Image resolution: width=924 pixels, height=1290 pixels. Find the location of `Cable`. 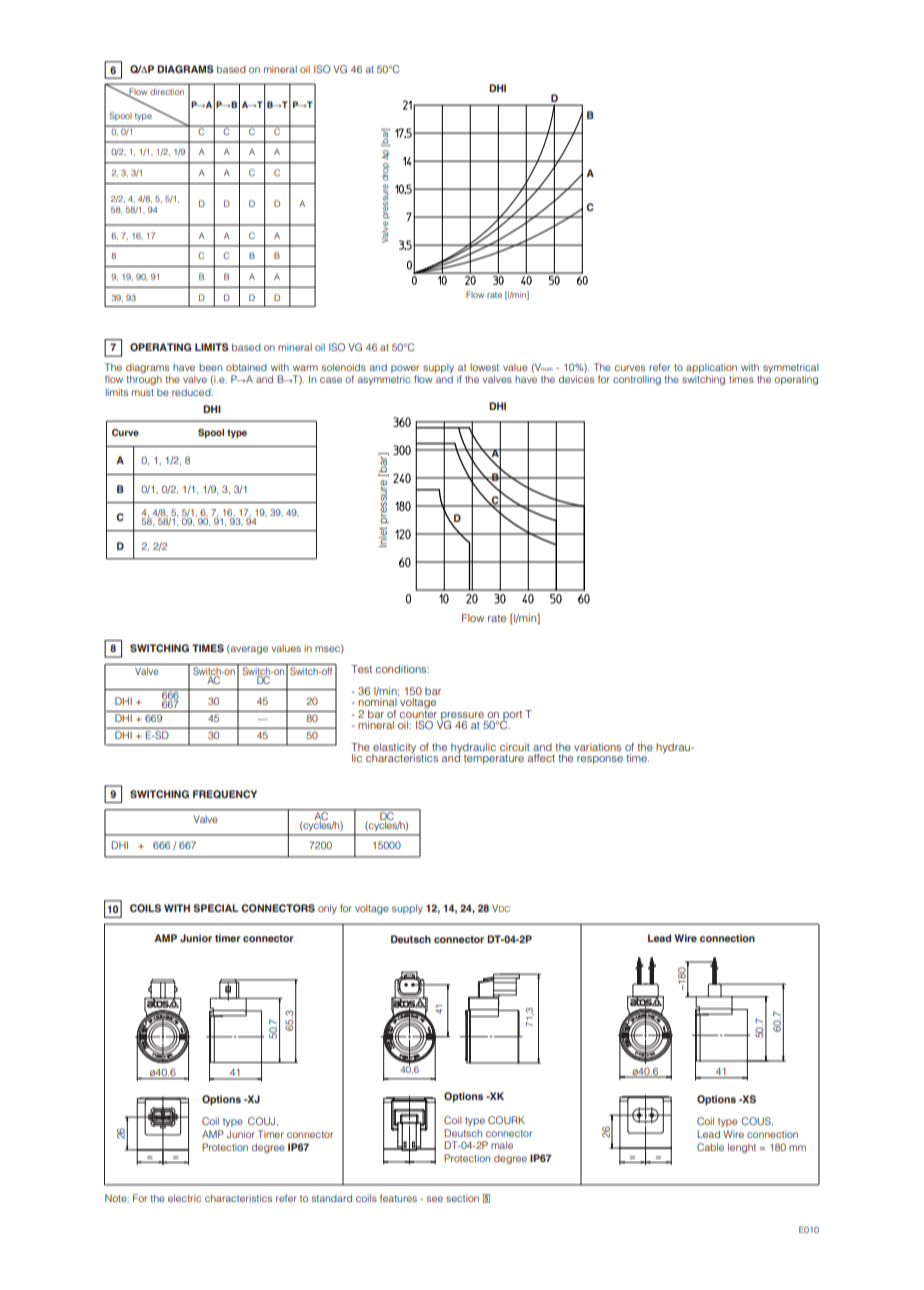

Cable is located at coordinates (710, 1147).
